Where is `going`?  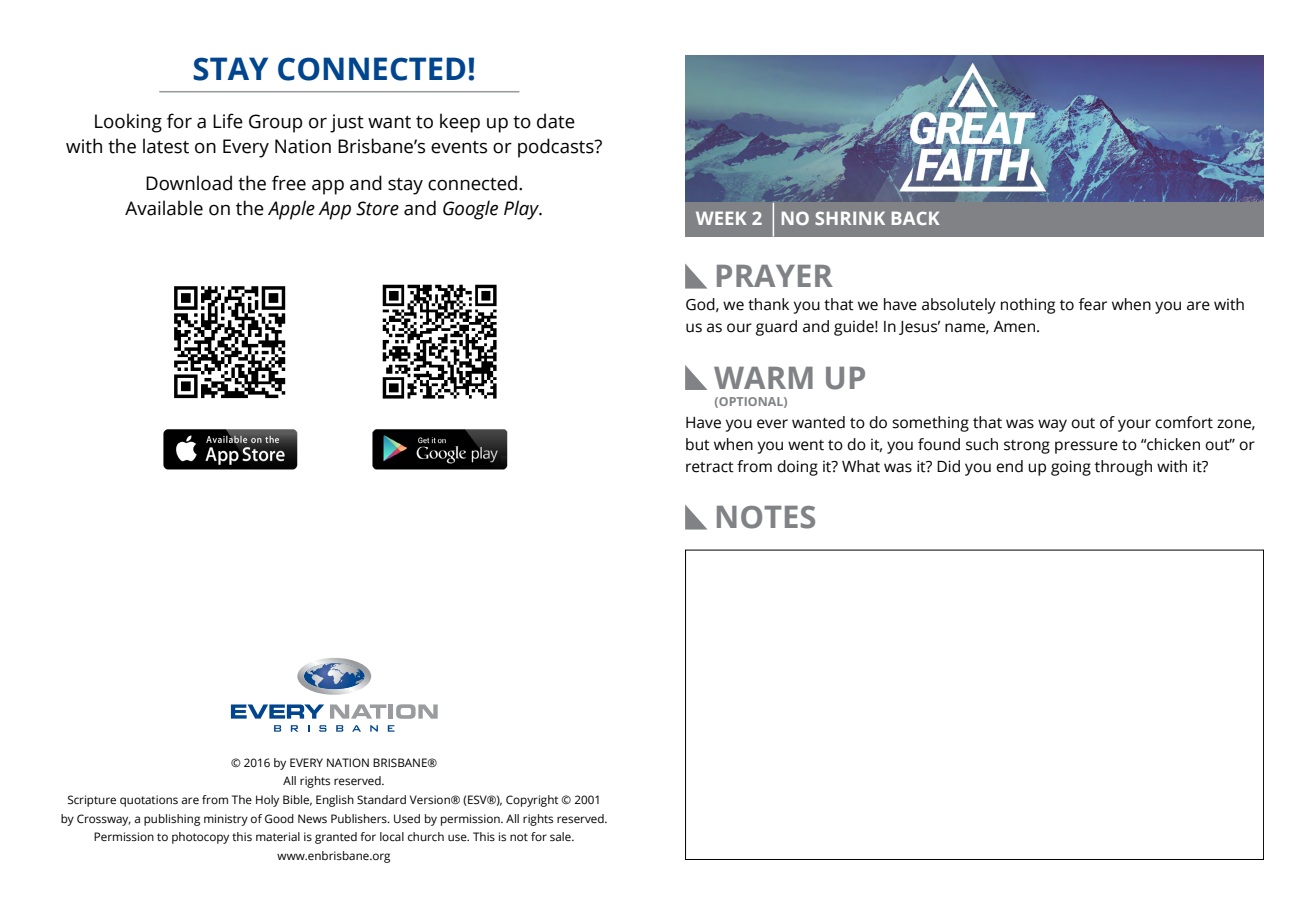
going is located at coordinates (1071, 468).
